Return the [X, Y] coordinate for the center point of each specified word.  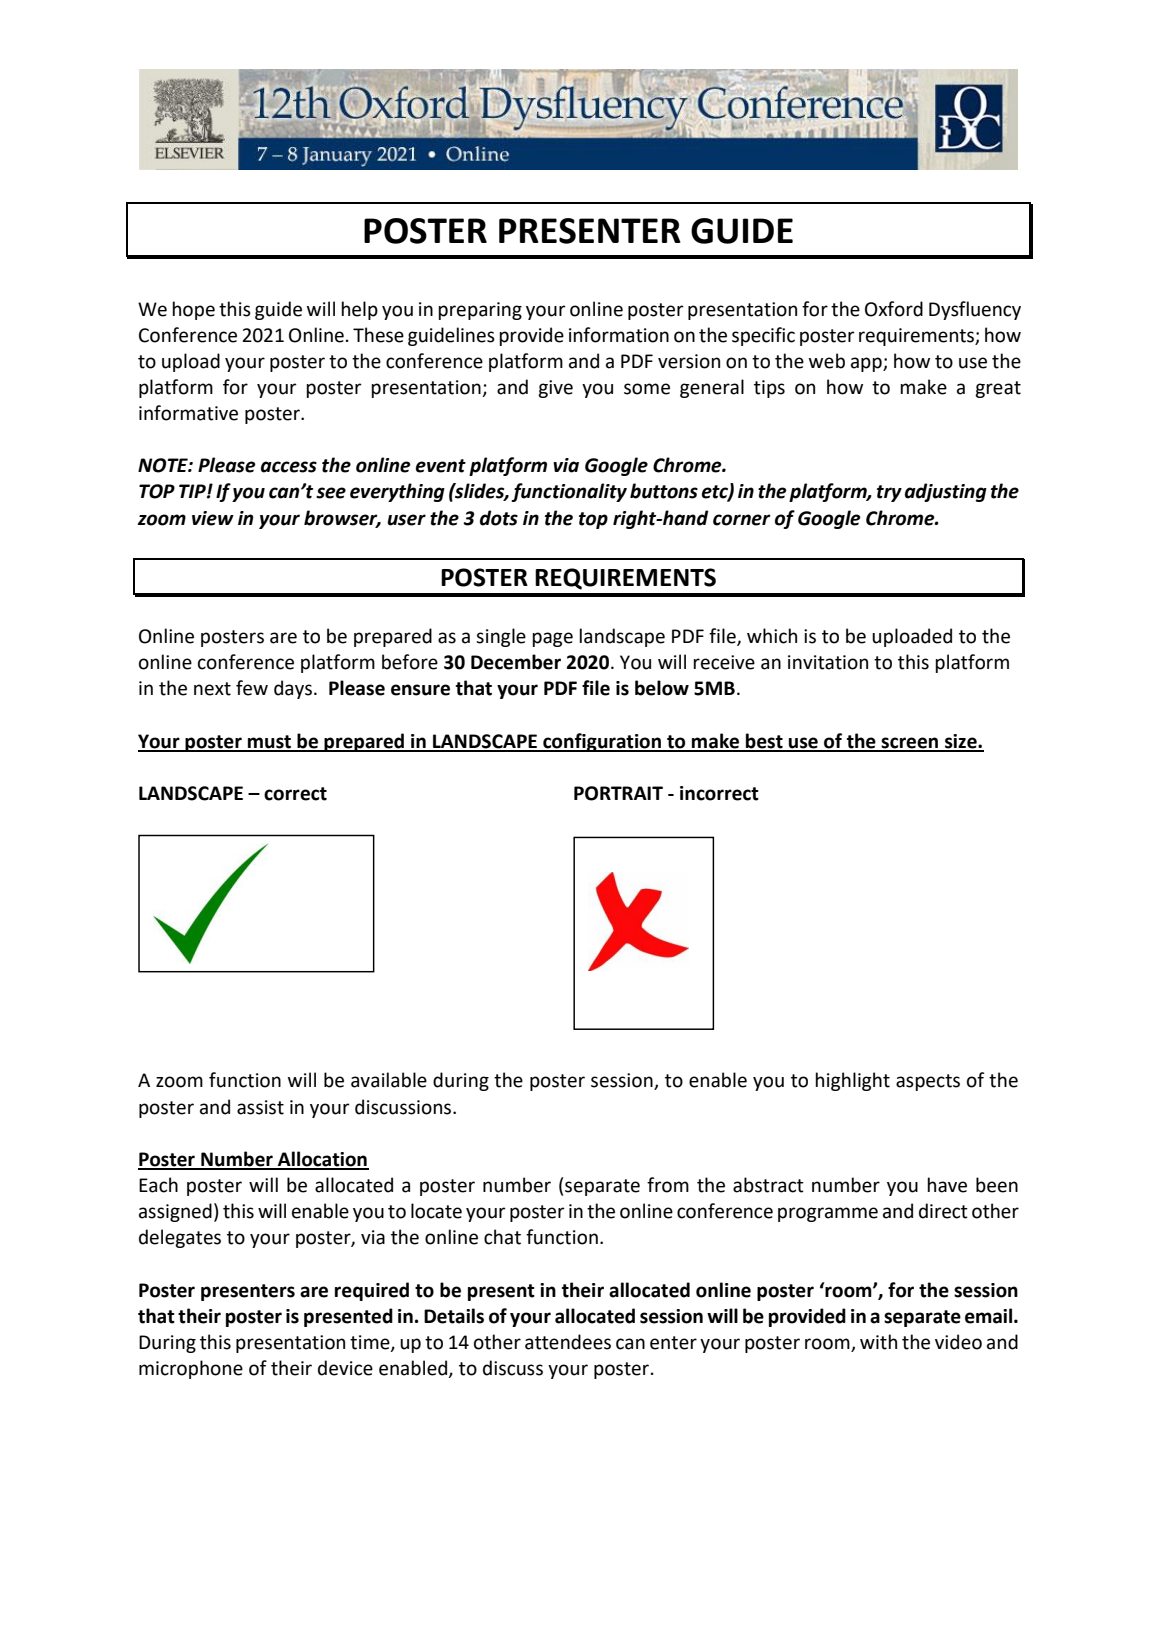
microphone [191, 1369]
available [389, 1080]
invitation [828, 662]
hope [193, 310]
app [867, 364]
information [619, 335]
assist [260, 1107]
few [252, 688]
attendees [568, 1342]
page [552, 639]
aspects [928, 1082]
